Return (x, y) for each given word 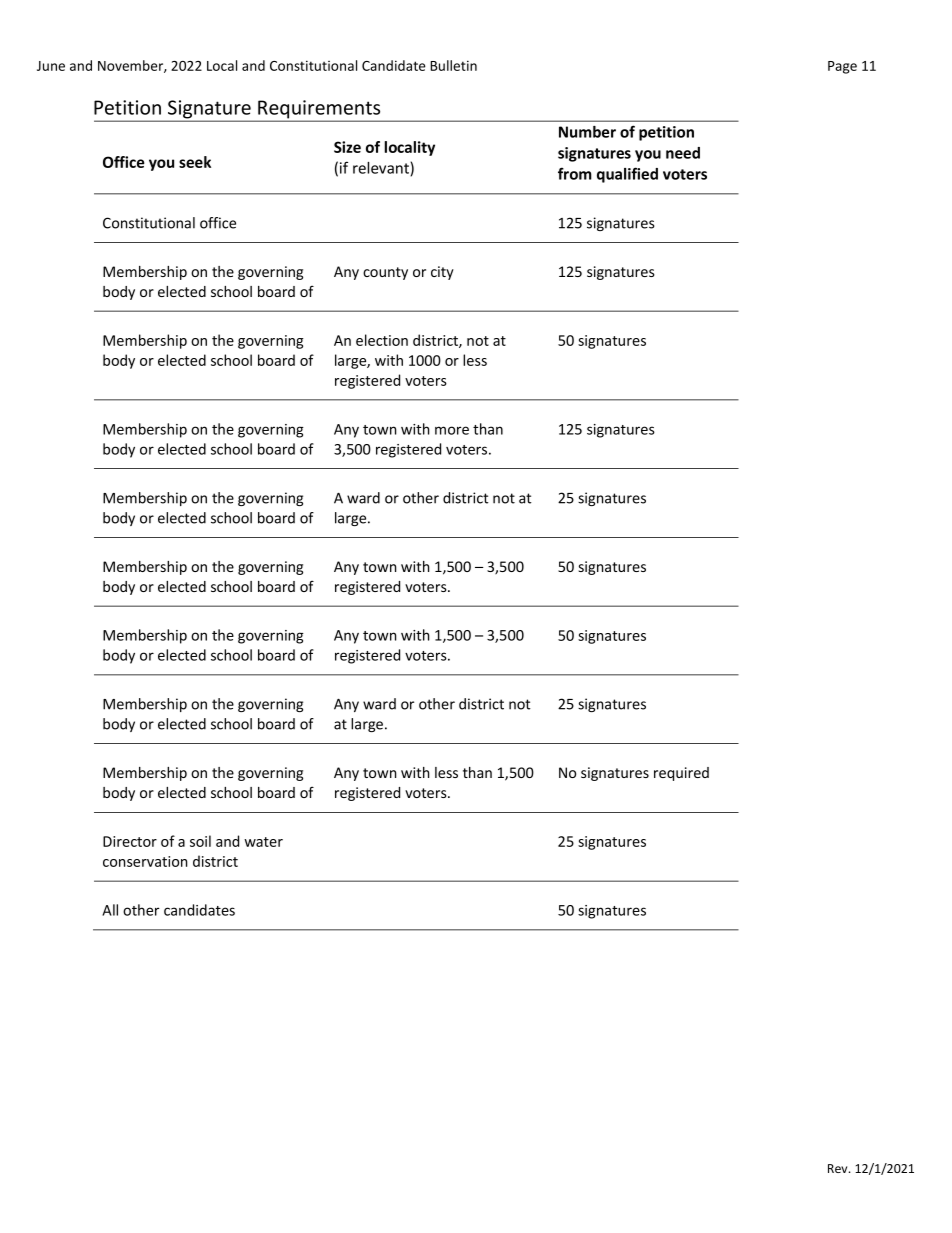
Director (130, 841)
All (110, 910)
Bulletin (453, 65)
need (683, 153)
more (452, 430)
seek (195, 162)
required (681, 774)
